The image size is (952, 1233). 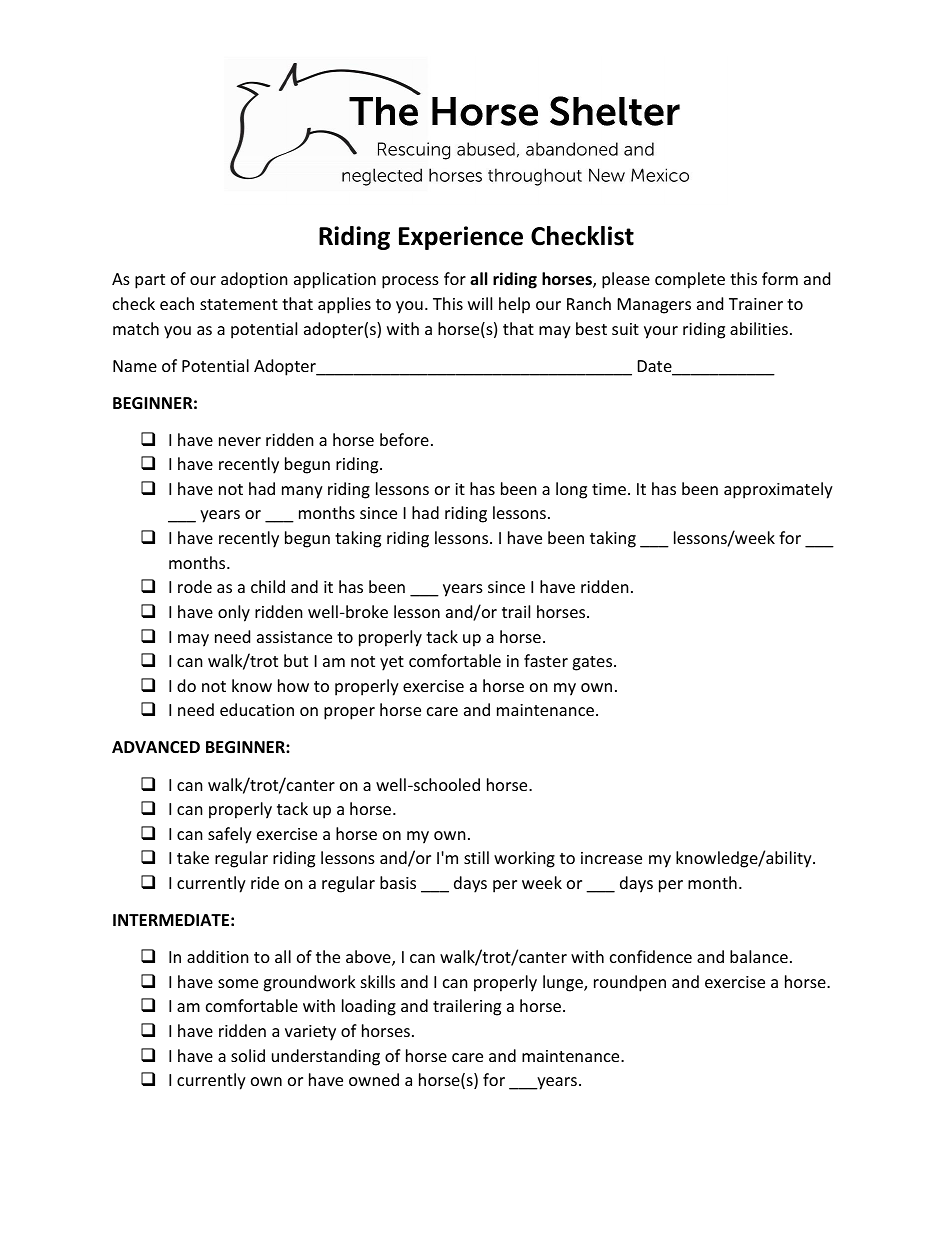 What do you see at coordinates (778, 490) in the page?
I see `approximately` at bounding box center [778, 490].
